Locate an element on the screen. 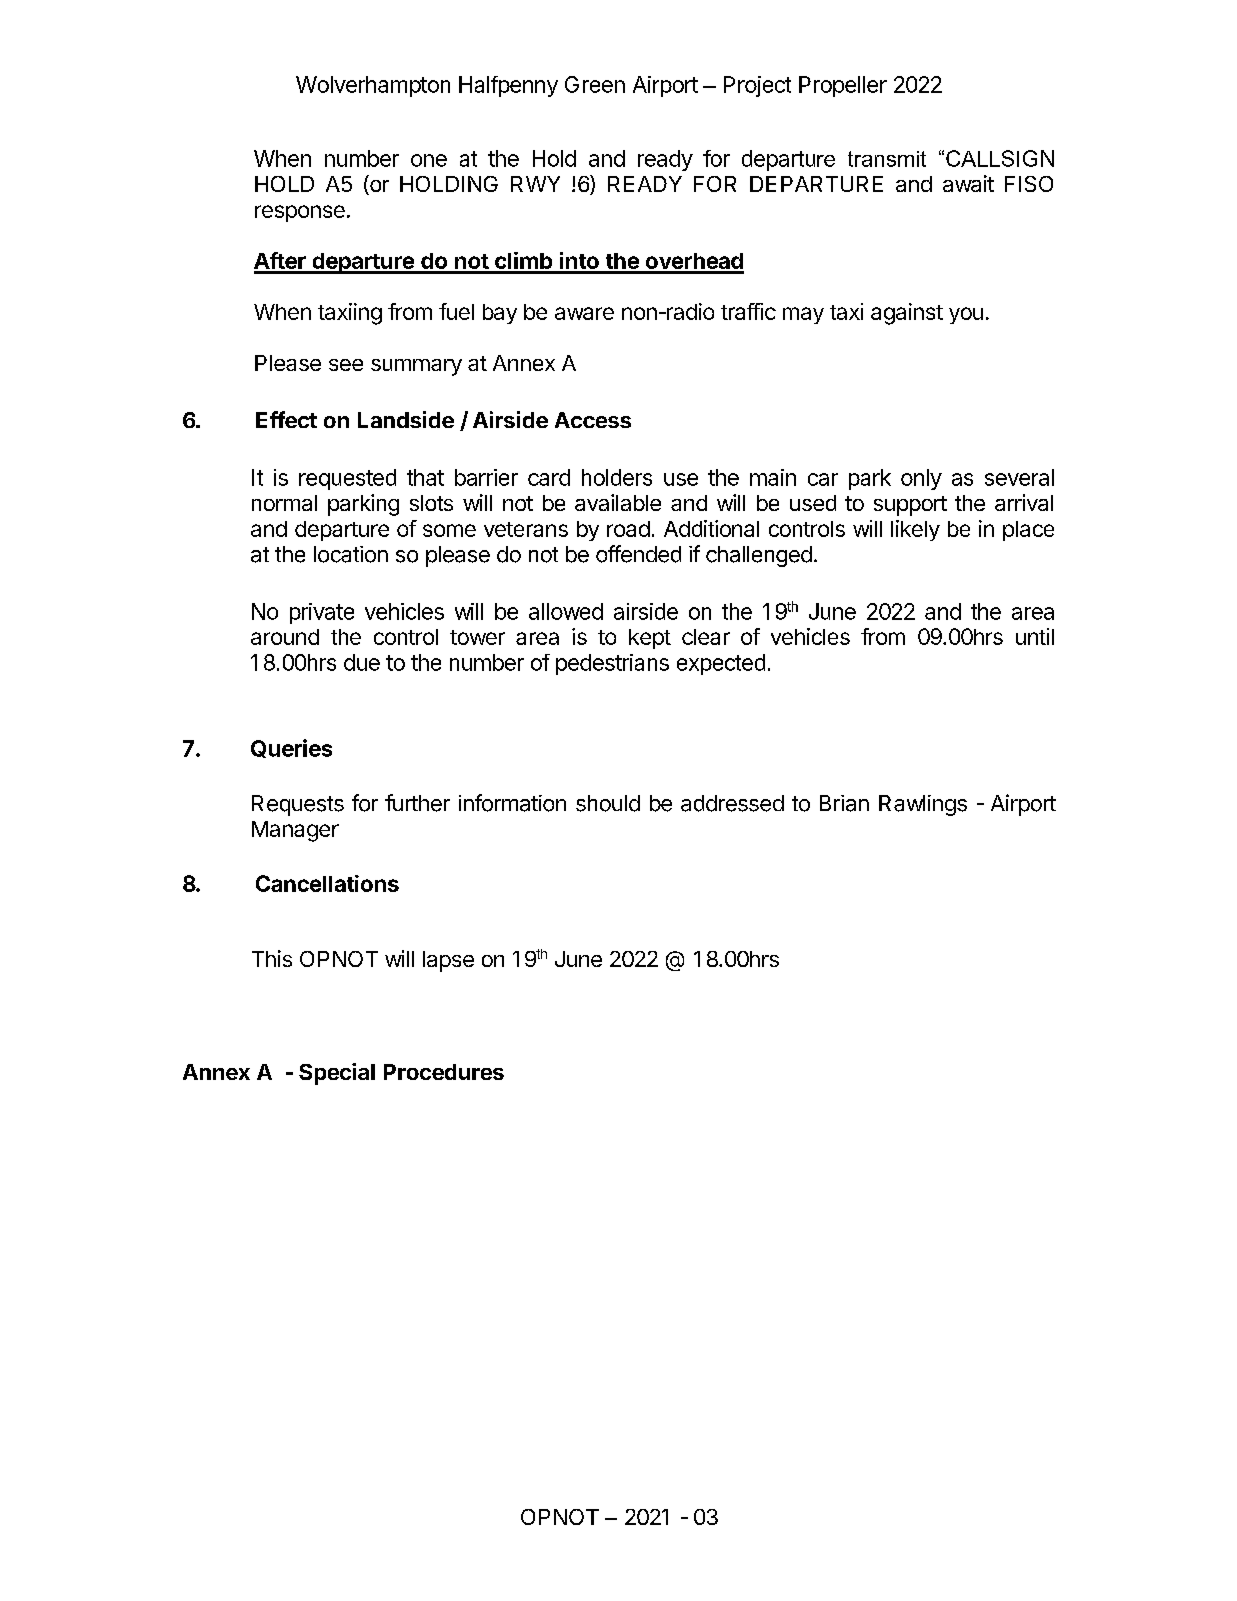 This screenshot has width=1237, height=1601. location is located at coordinates (351, 554).
